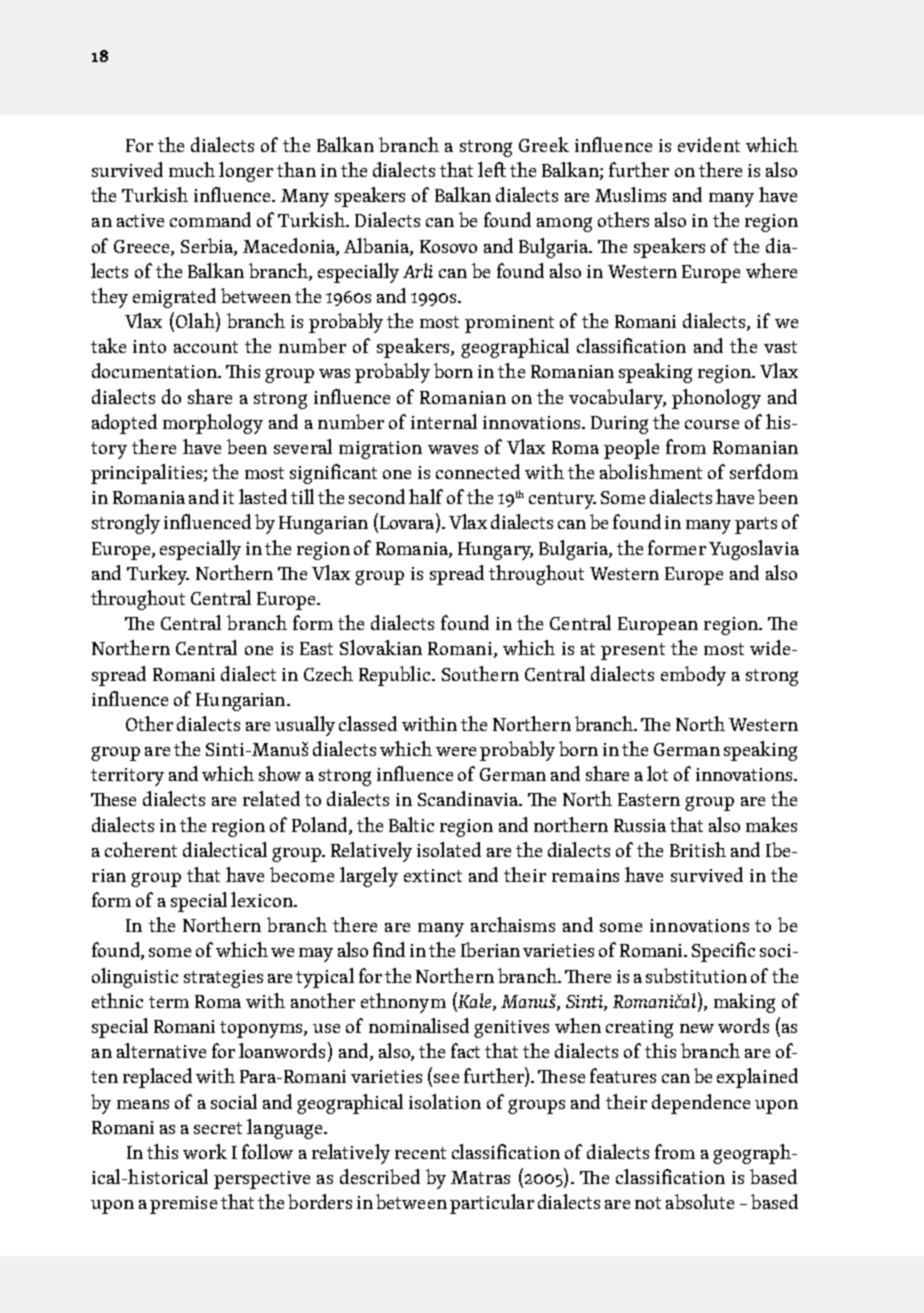 Image resolution: width=924 pixels, height=1313 pixels. What do you see at coordinates (456, 751) in the document?
I see `were` at bounding box center [456, 751].
